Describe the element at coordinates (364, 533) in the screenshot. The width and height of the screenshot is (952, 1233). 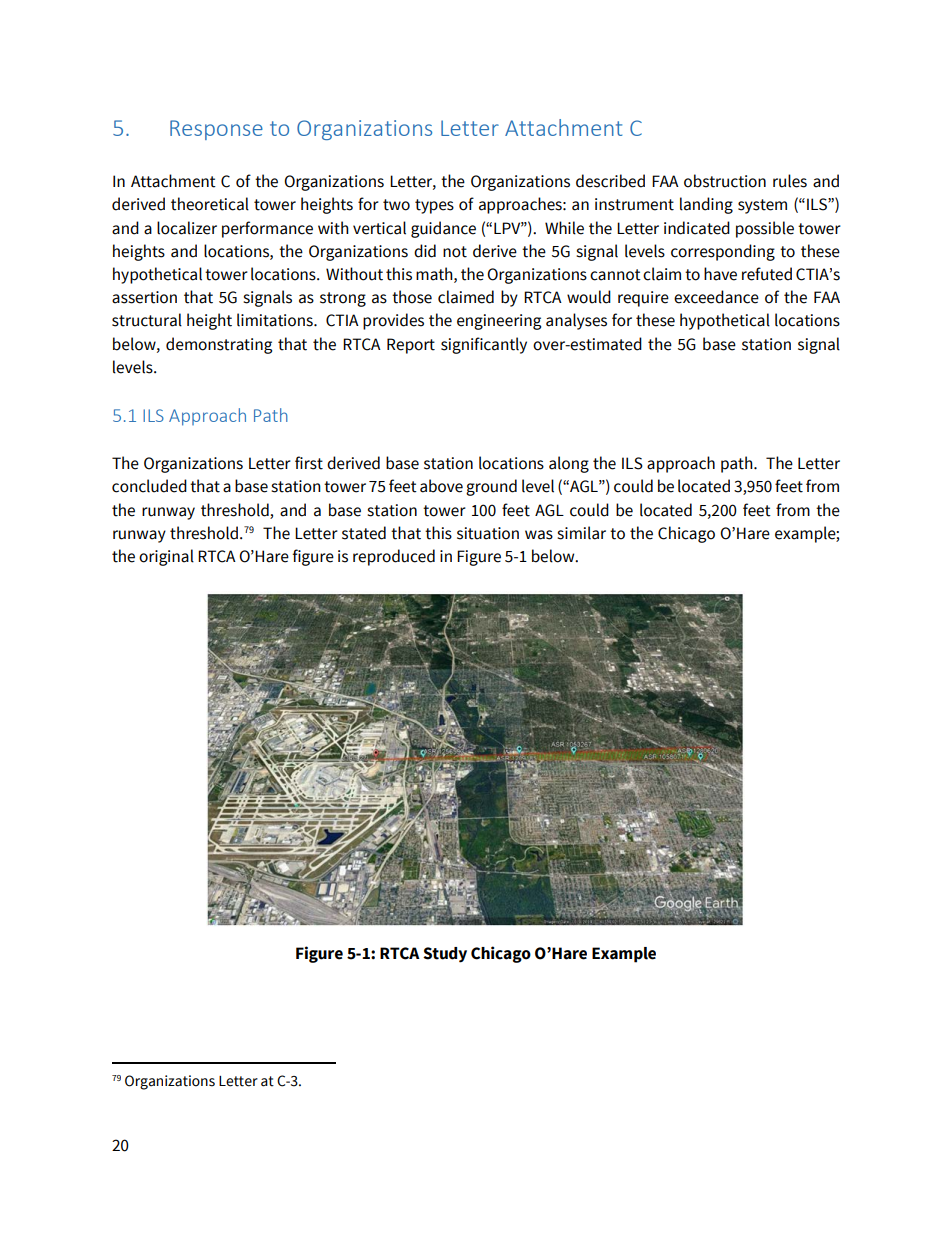
I see `stated` at that location.
